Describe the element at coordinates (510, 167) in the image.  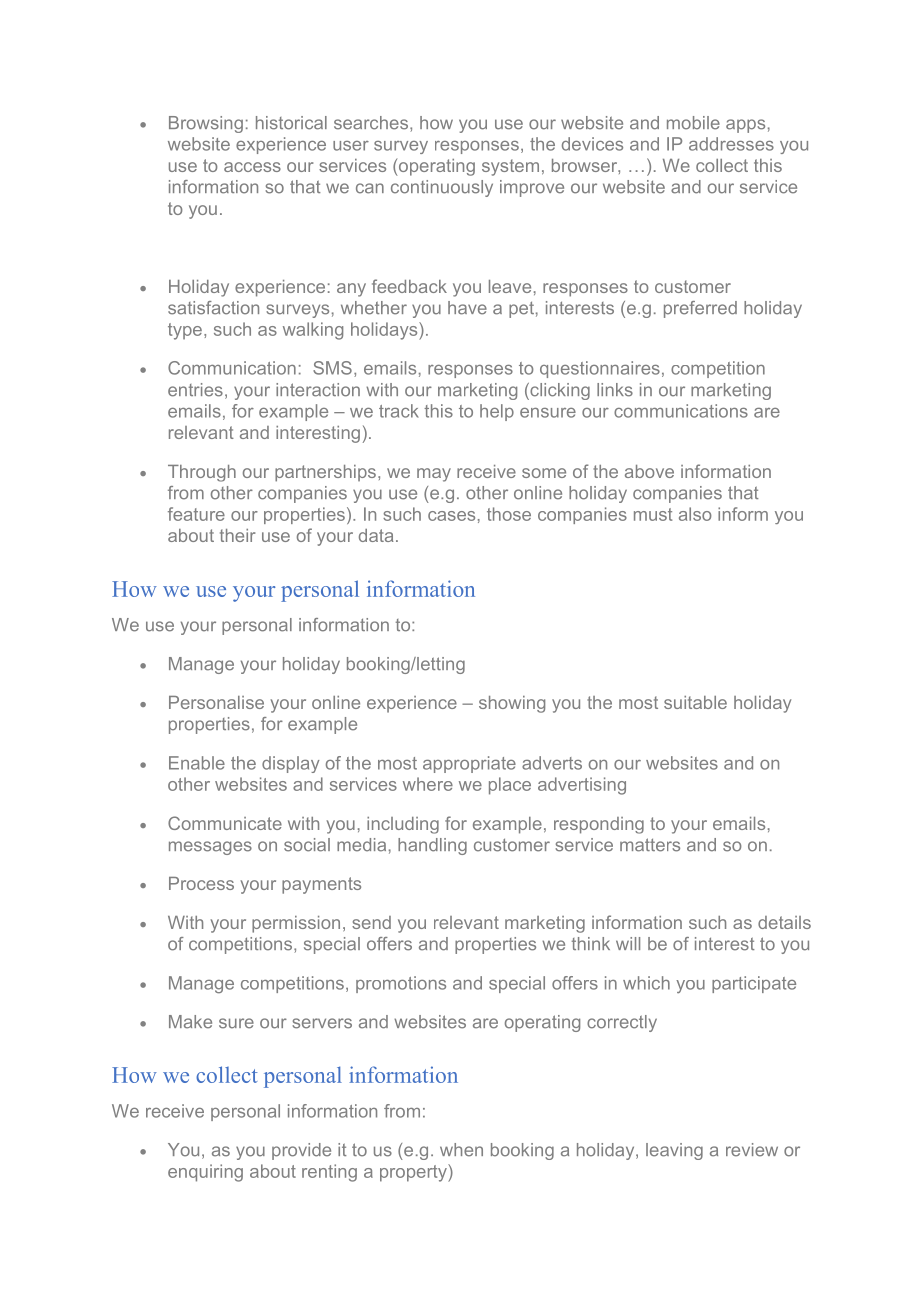
I see `system` at that location.
